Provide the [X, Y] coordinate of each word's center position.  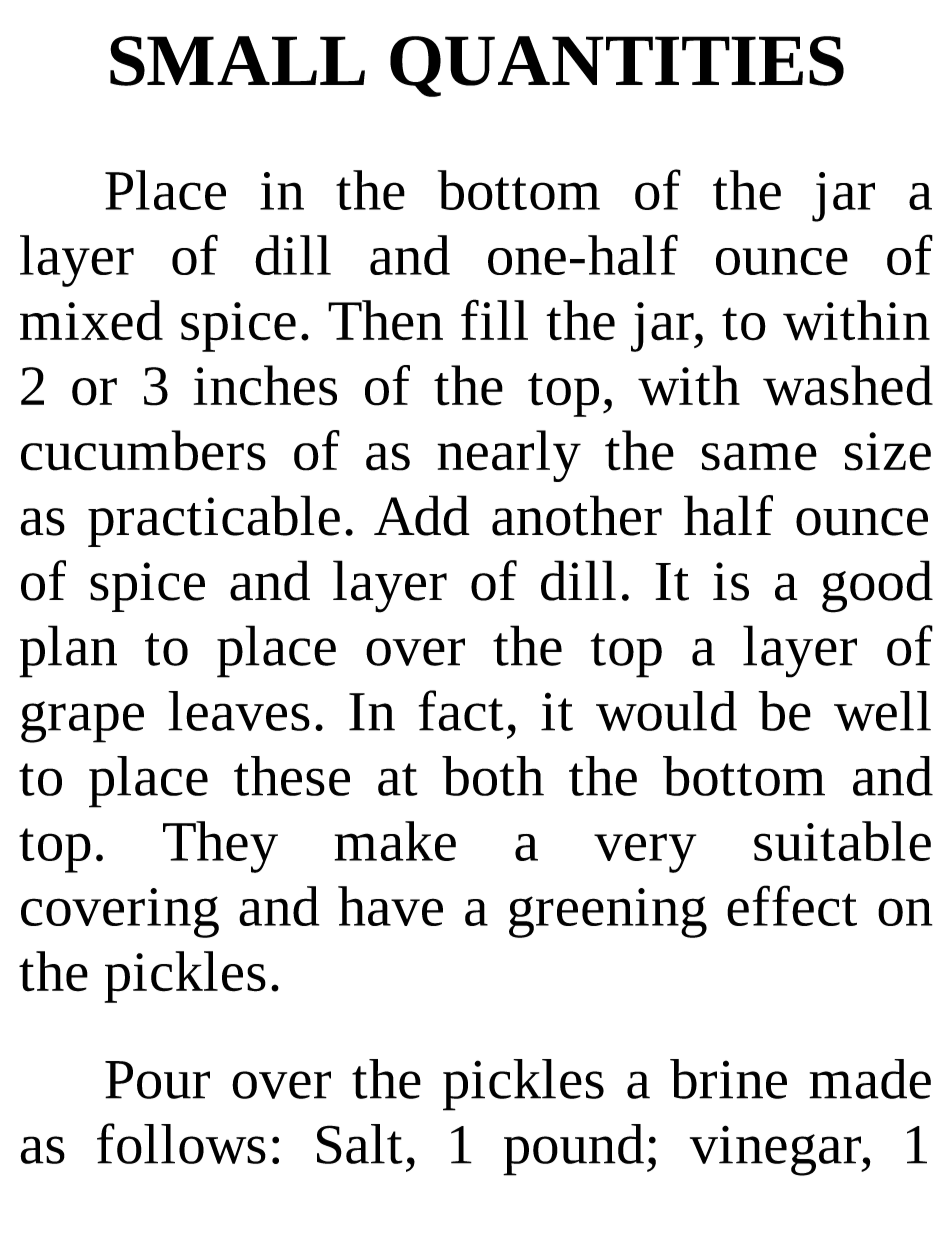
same [759, 457]
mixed [91, 320]
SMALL [237, 61]
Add [422, 515]
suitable [842, 841]
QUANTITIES [617, 66]
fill [494, 319]
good [877, 586]
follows [181, 1143]
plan [68, 651]
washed [848, 385]
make [395, 841]
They [220, 847]
